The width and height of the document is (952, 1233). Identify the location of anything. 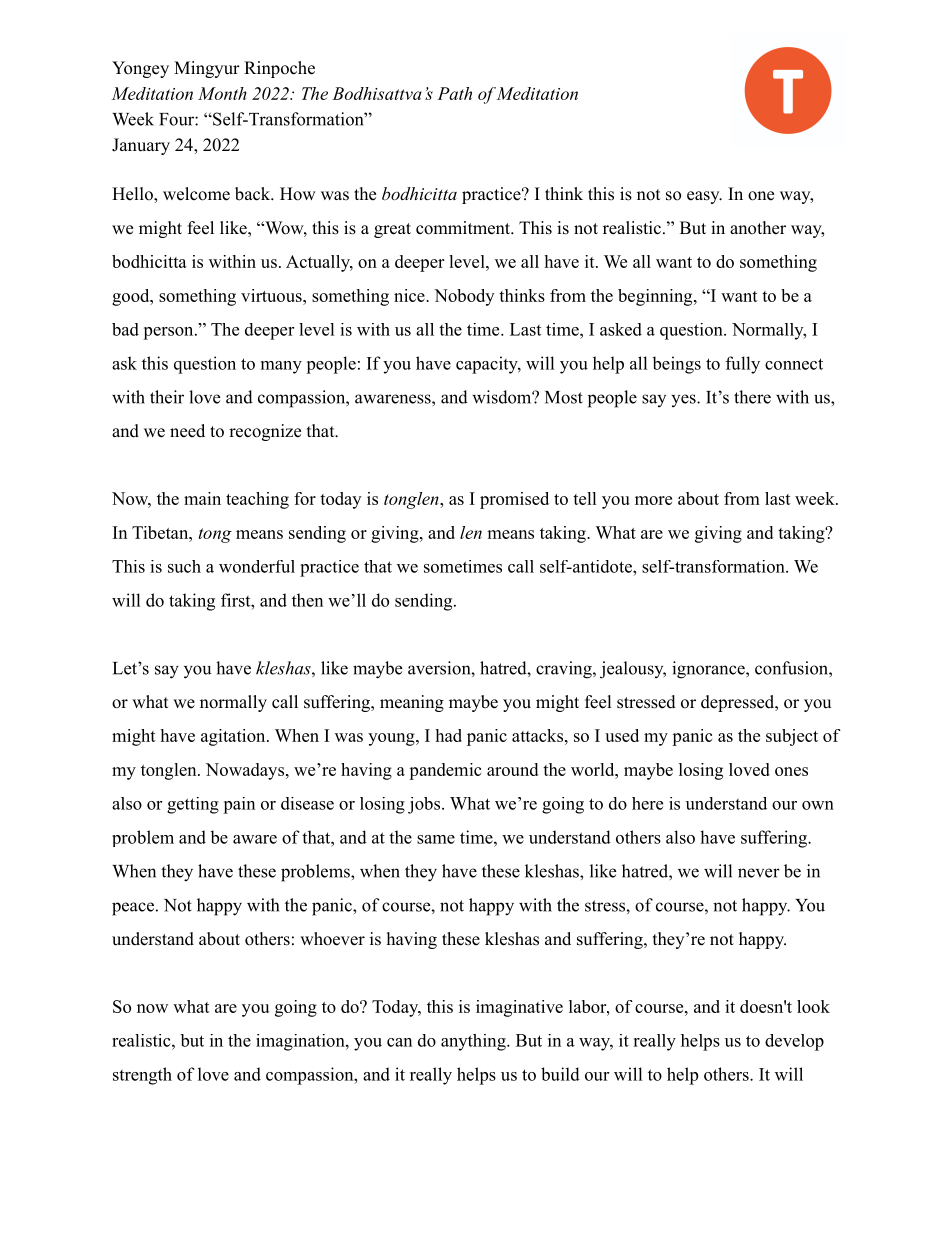
(474, 1042).
